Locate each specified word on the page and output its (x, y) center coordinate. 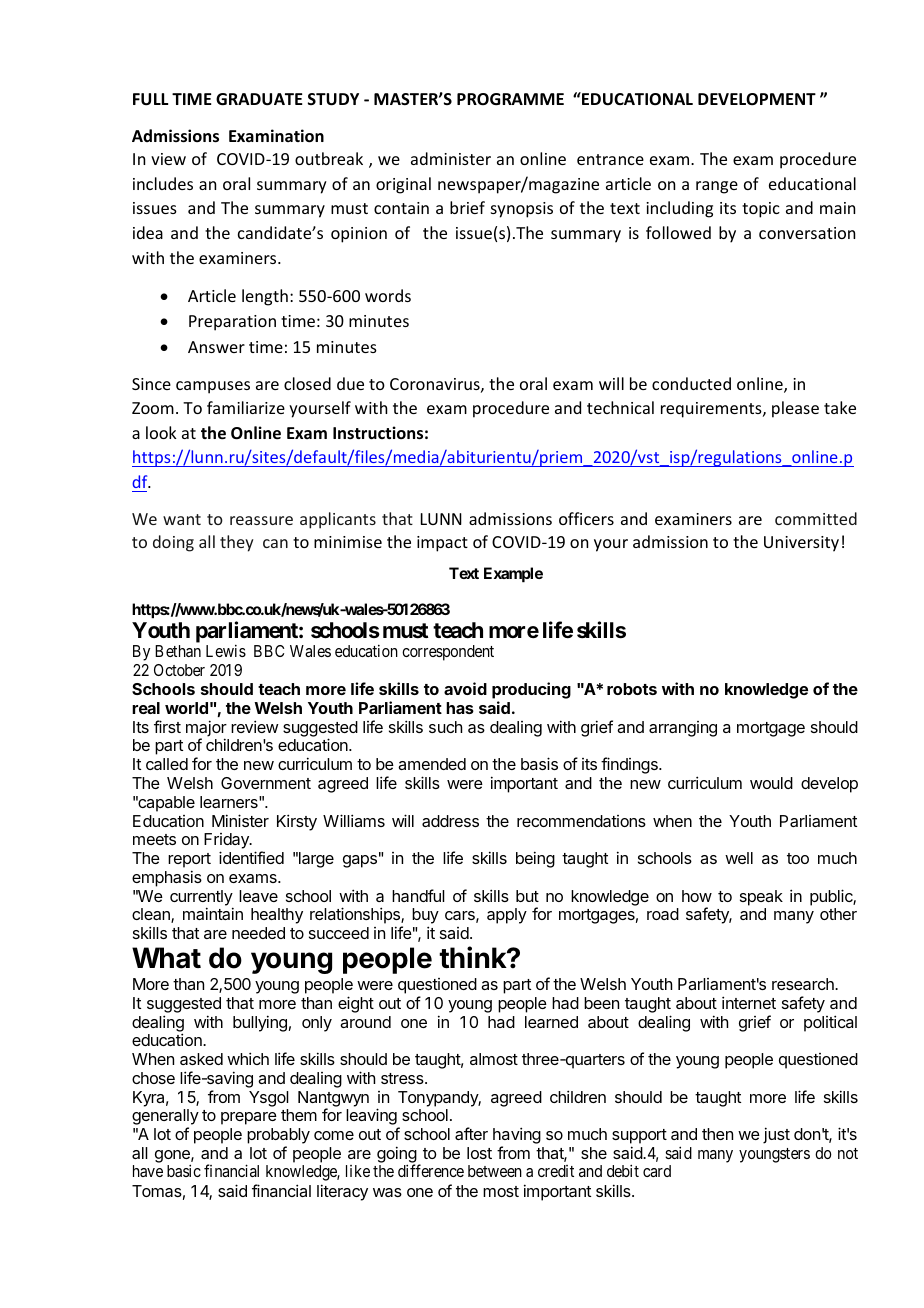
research (804, 984)
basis (539, 763)
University (801, 544)
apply (507, 916)
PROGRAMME (510, 99)
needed (258, 933)
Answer (216, 347)
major (206, 729)
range (717, 187)
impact (442, 544)
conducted (691, 383)
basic (184, 1170)
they (237, 543)
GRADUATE (259, 99)
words (388, 295)
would (771, 783)
